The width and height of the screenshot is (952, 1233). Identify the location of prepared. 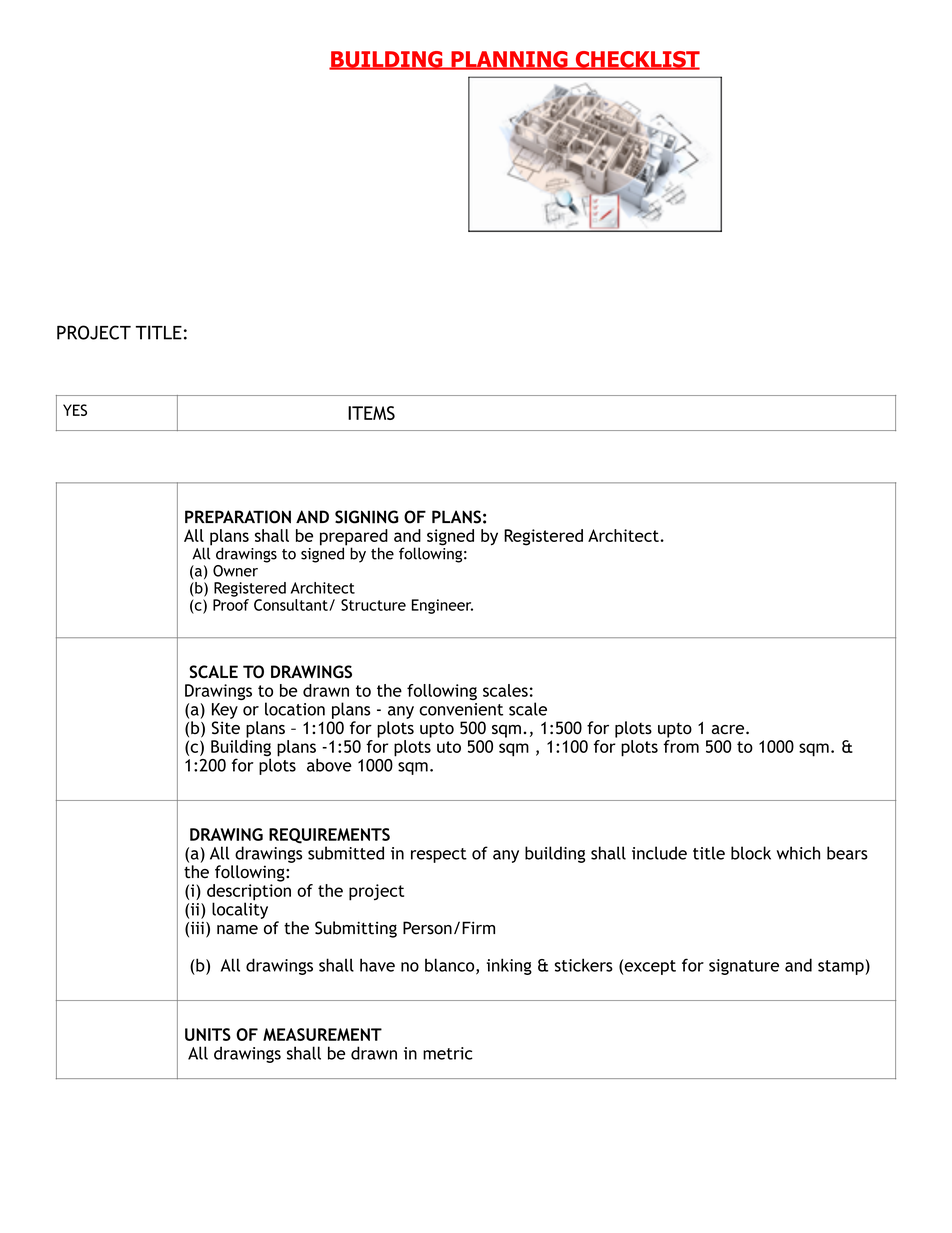
(354, 538).
